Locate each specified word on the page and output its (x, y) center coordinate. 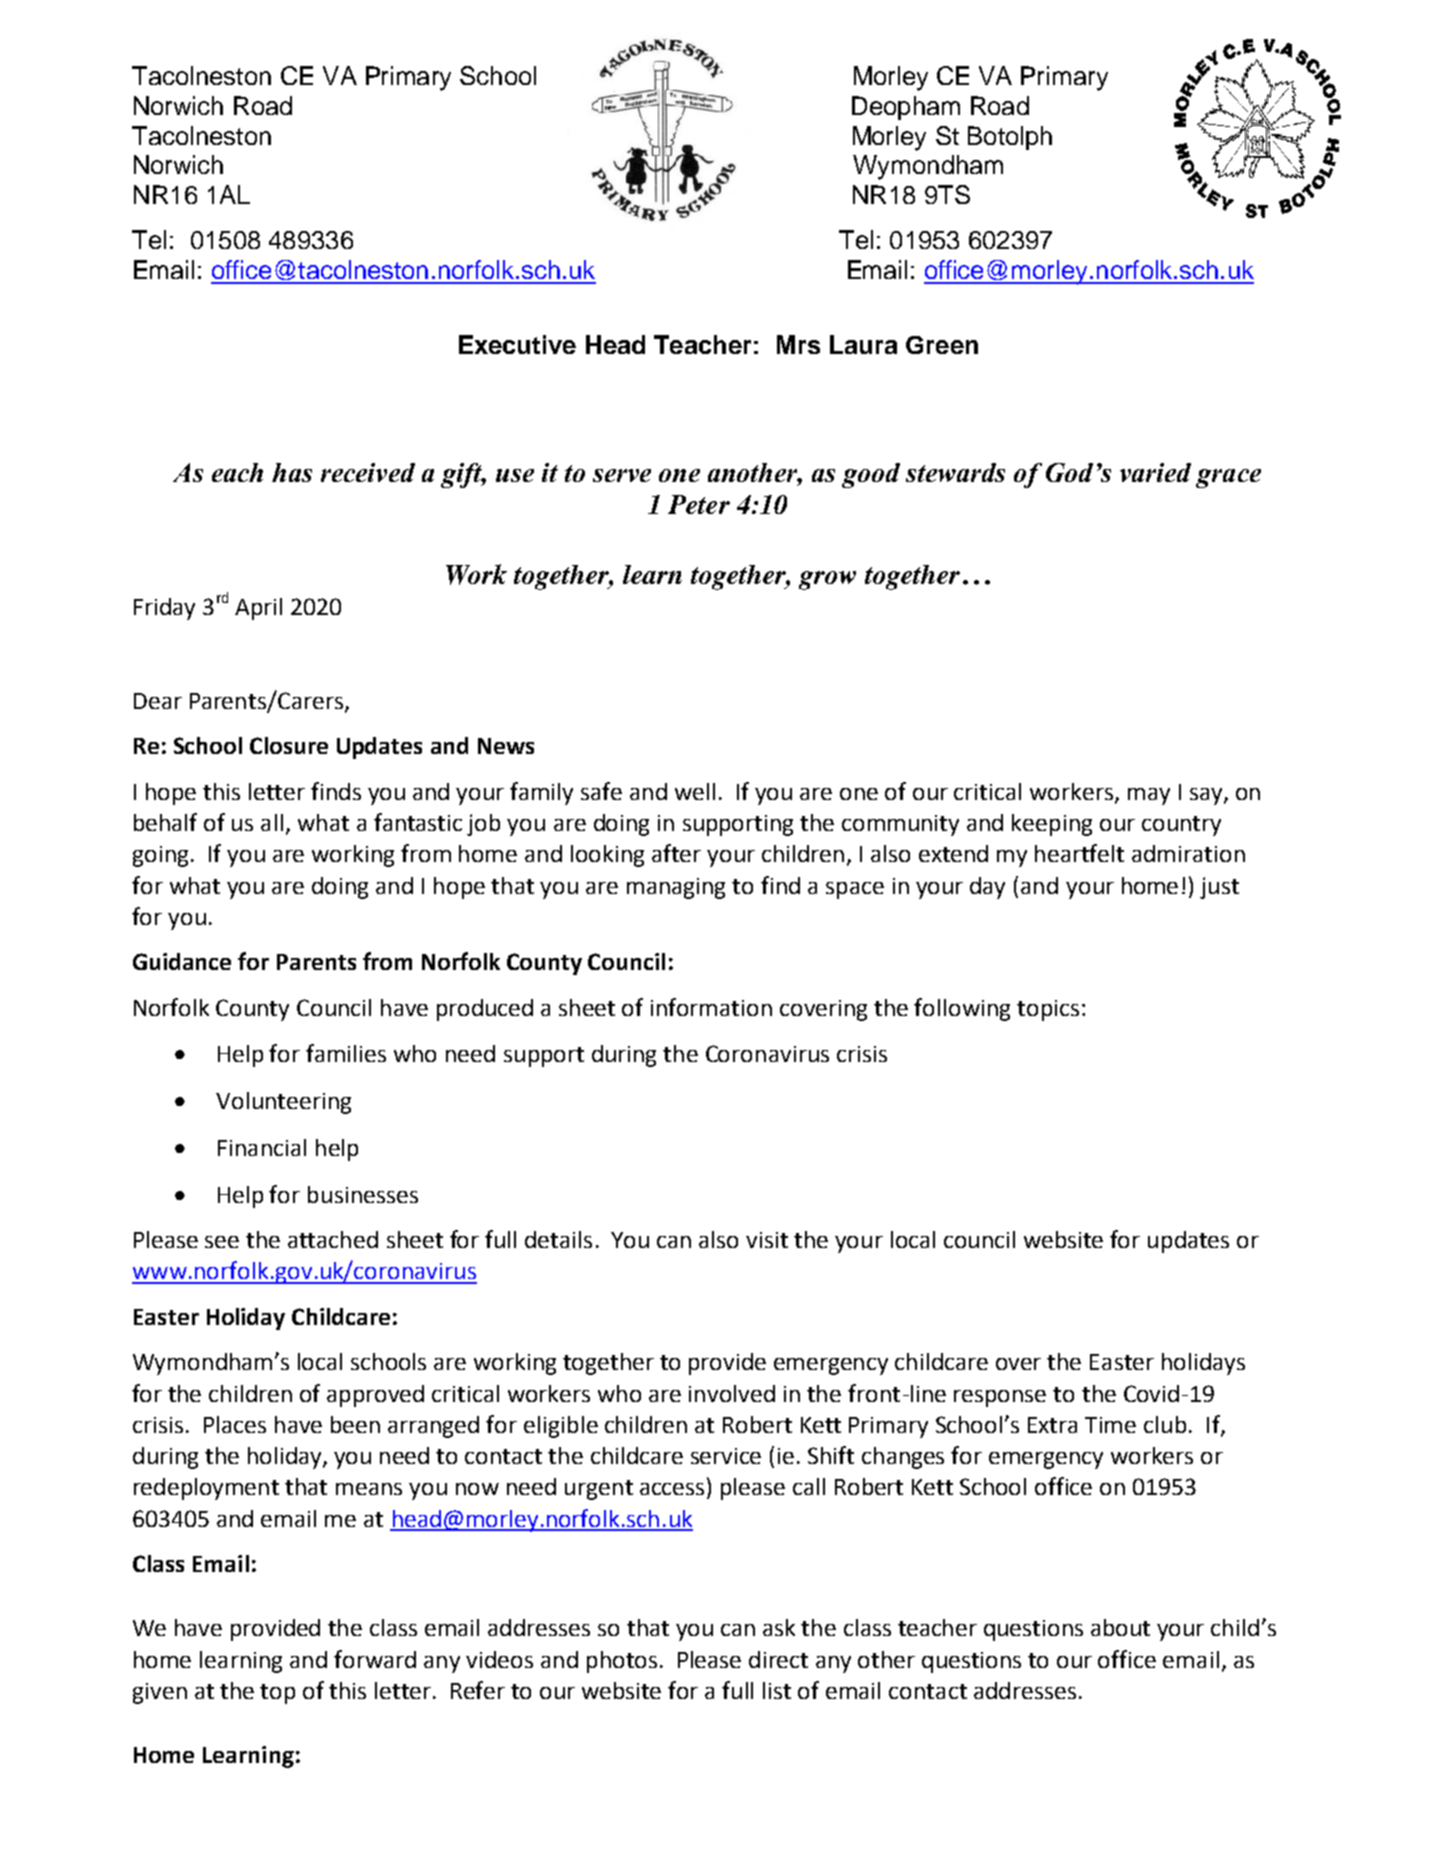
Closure (289, 745)
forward (375, 1659)
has (292, 472)
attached (333, 1239)
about (1120, 1627)
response (1000, 1398)
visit (767, 1240)
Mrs (798, 344)
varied (1155, 472)
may (1149, 796)
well (695, 791)
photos (622, 1662)
